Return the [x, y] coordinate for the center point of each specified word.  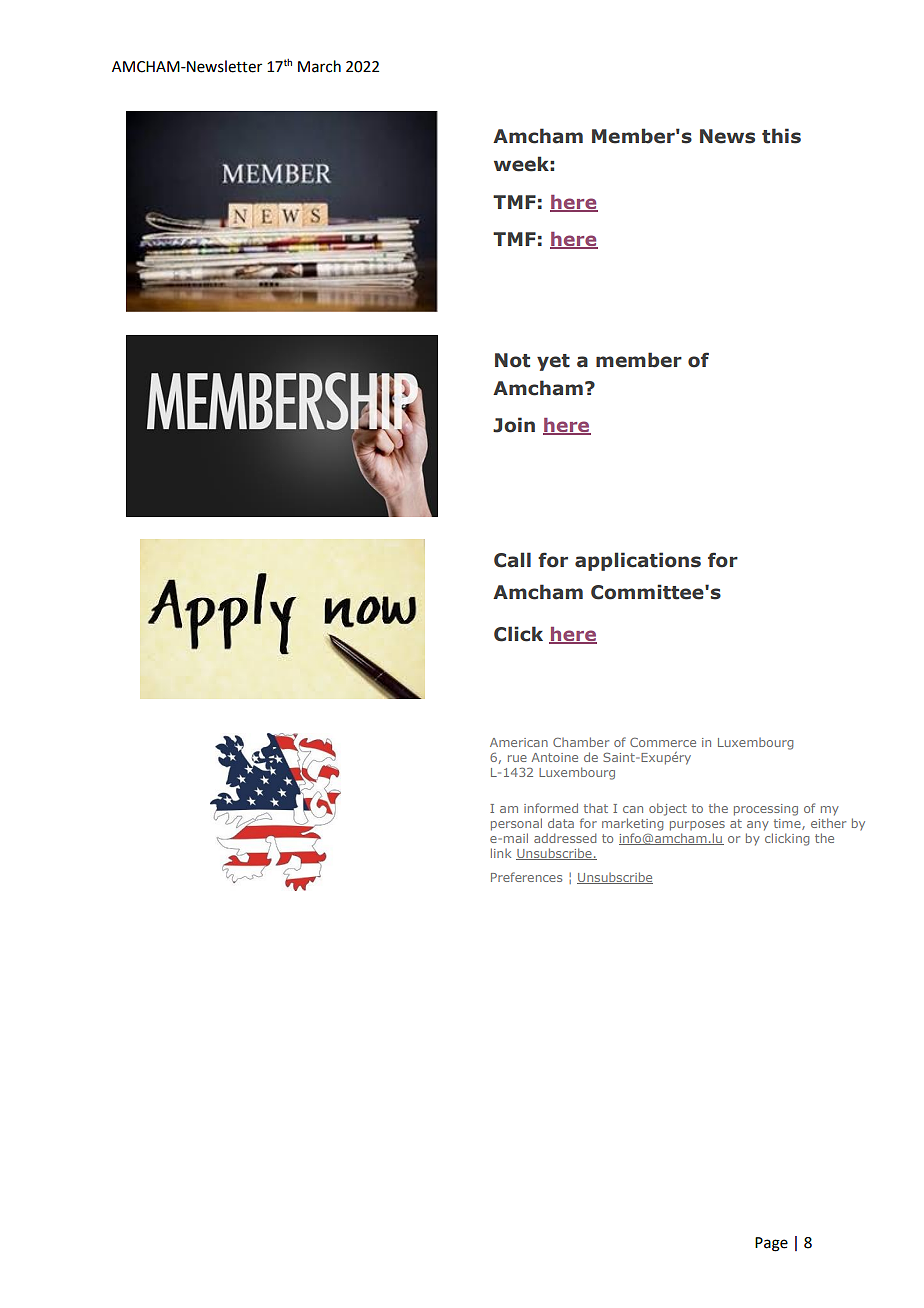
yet [553, 362]
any [758, 826]
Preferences [526, 877]
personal [516, 824]
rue [517, 758]
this [781, 136]
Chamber [581, 742]
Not [512, 360]
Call [512, 560]
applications [638, 561]
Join [514, 425]
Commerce [663, 742]
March [319, 66]
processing [766, 810]
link [501, 853]
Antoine [554, 757]
